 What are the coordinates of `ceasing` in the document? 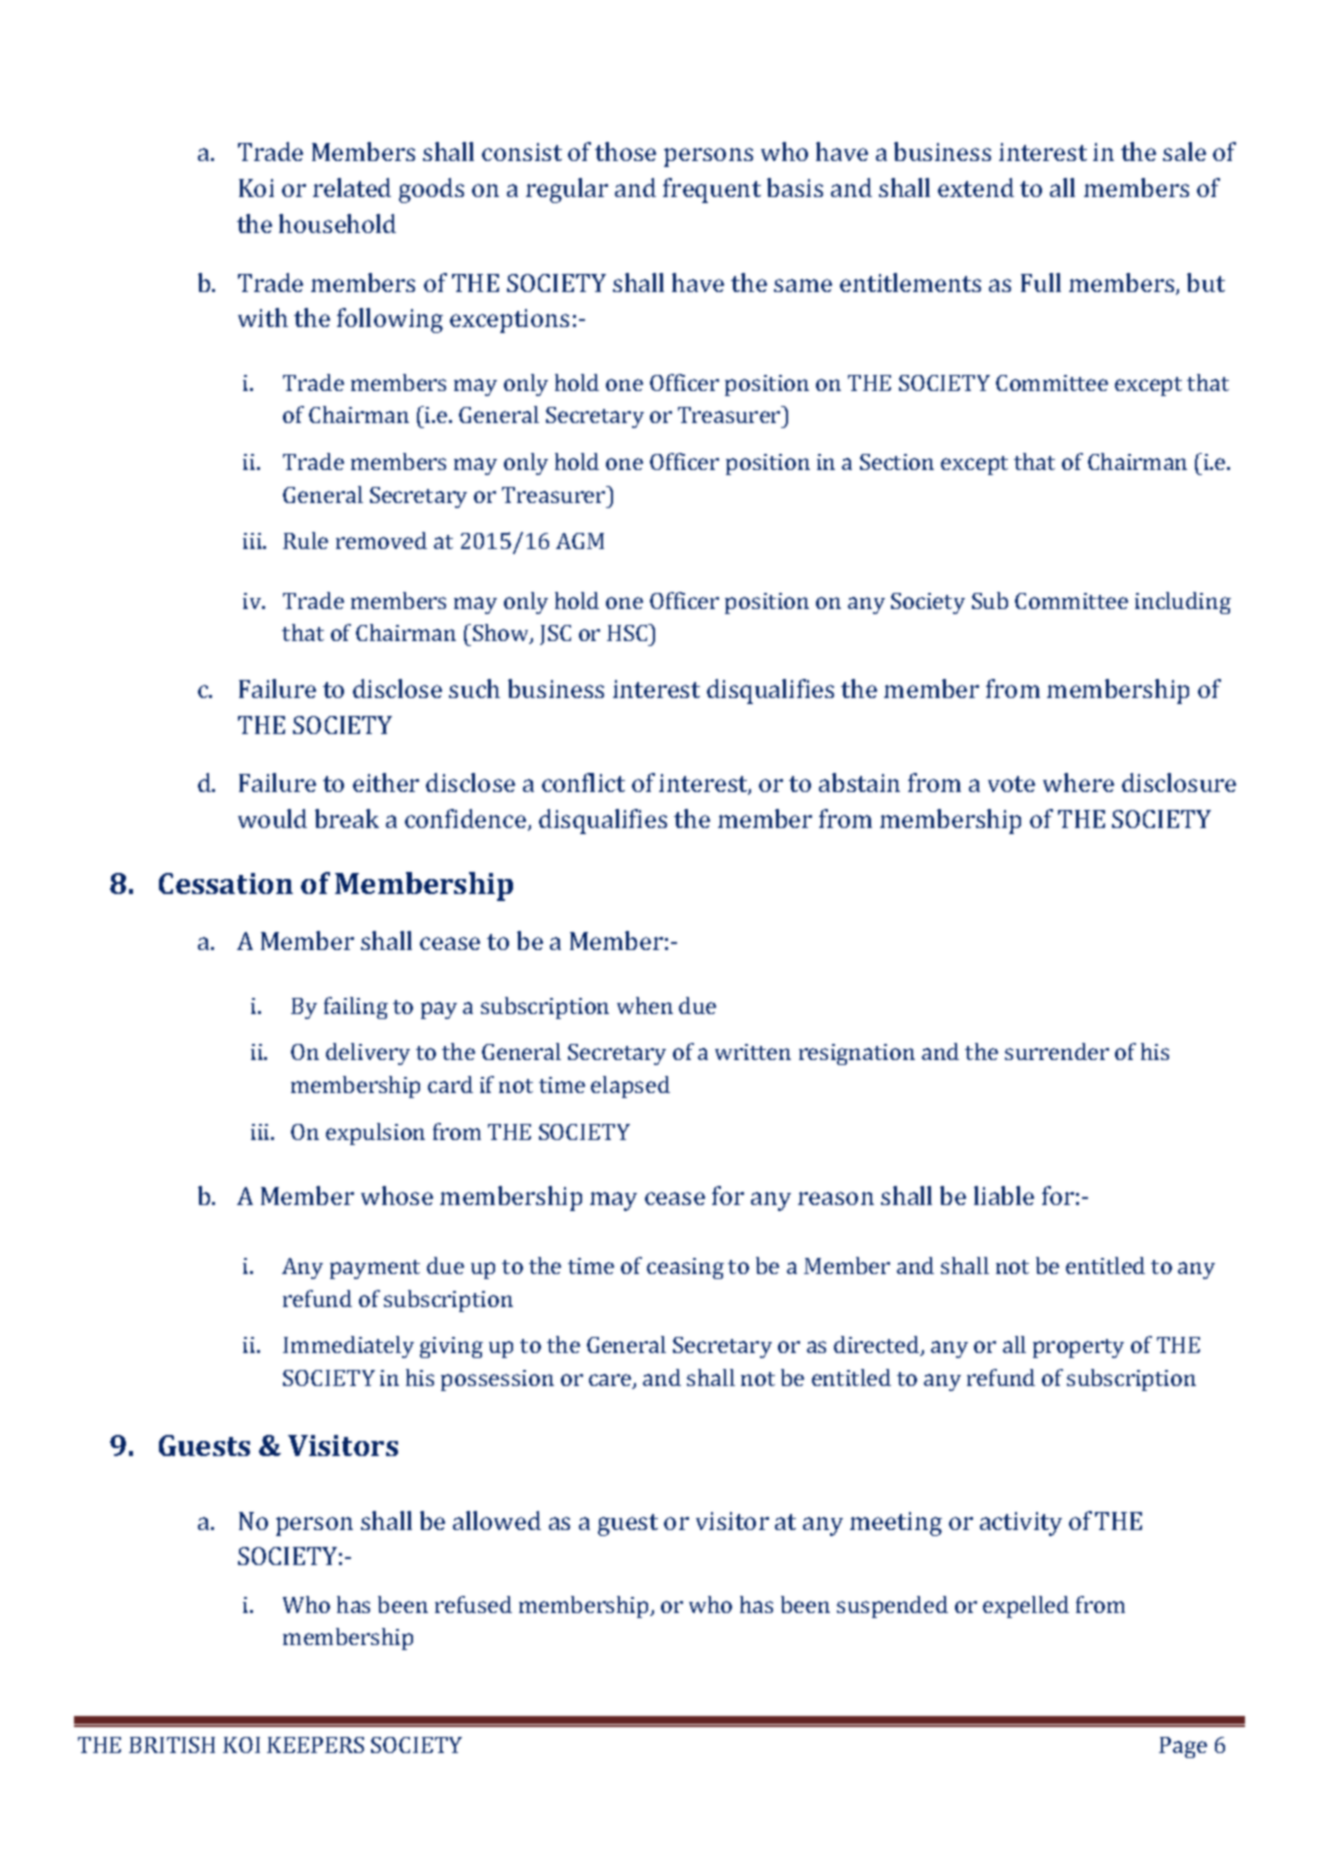 It's located at (685, 1268).
